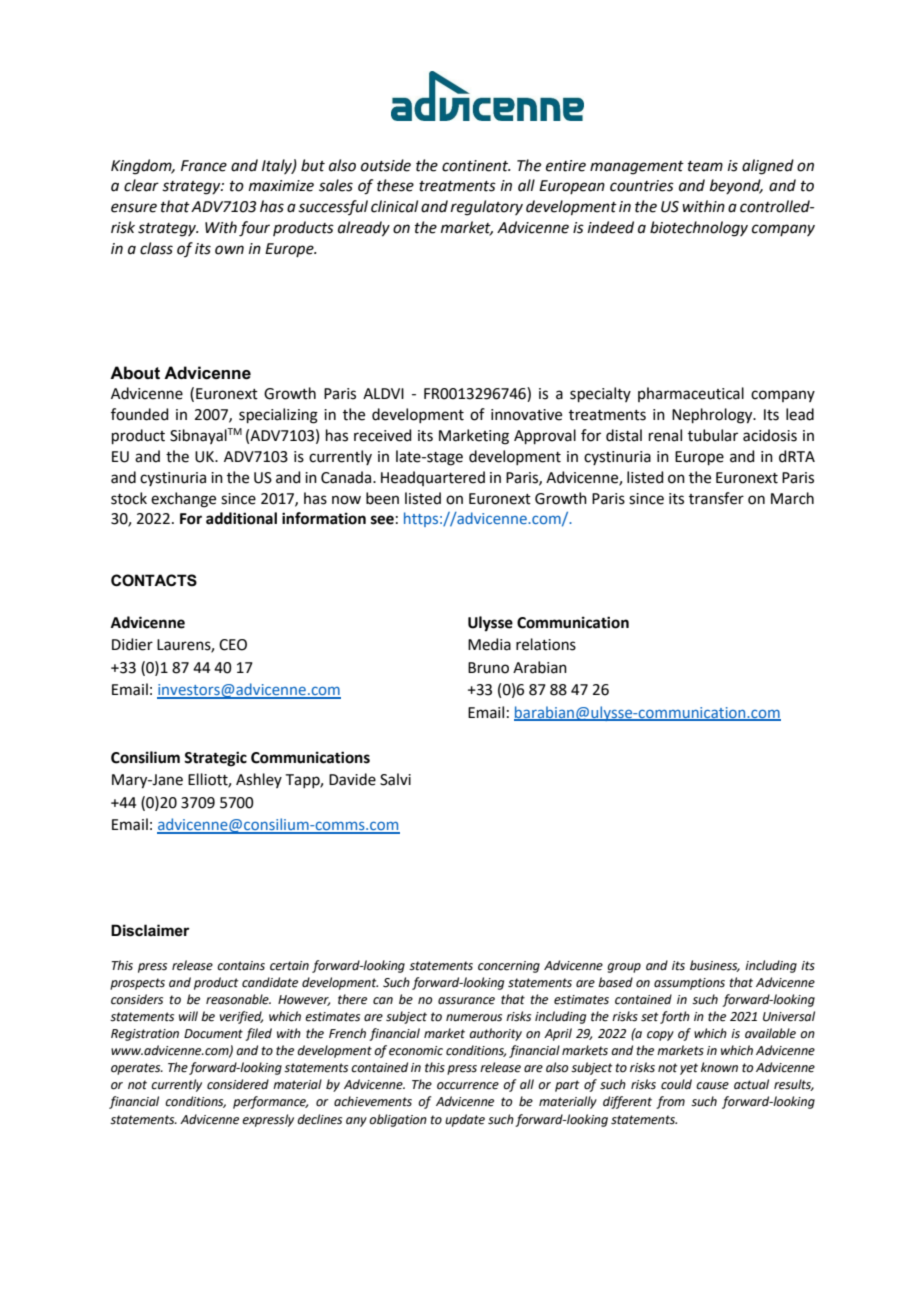 Image resolution: width=924 pixels, height=1308 pixels. What do you see at coordinates (183, 500) in the page?
I see `exchange` at bounding box center [183, 500].
